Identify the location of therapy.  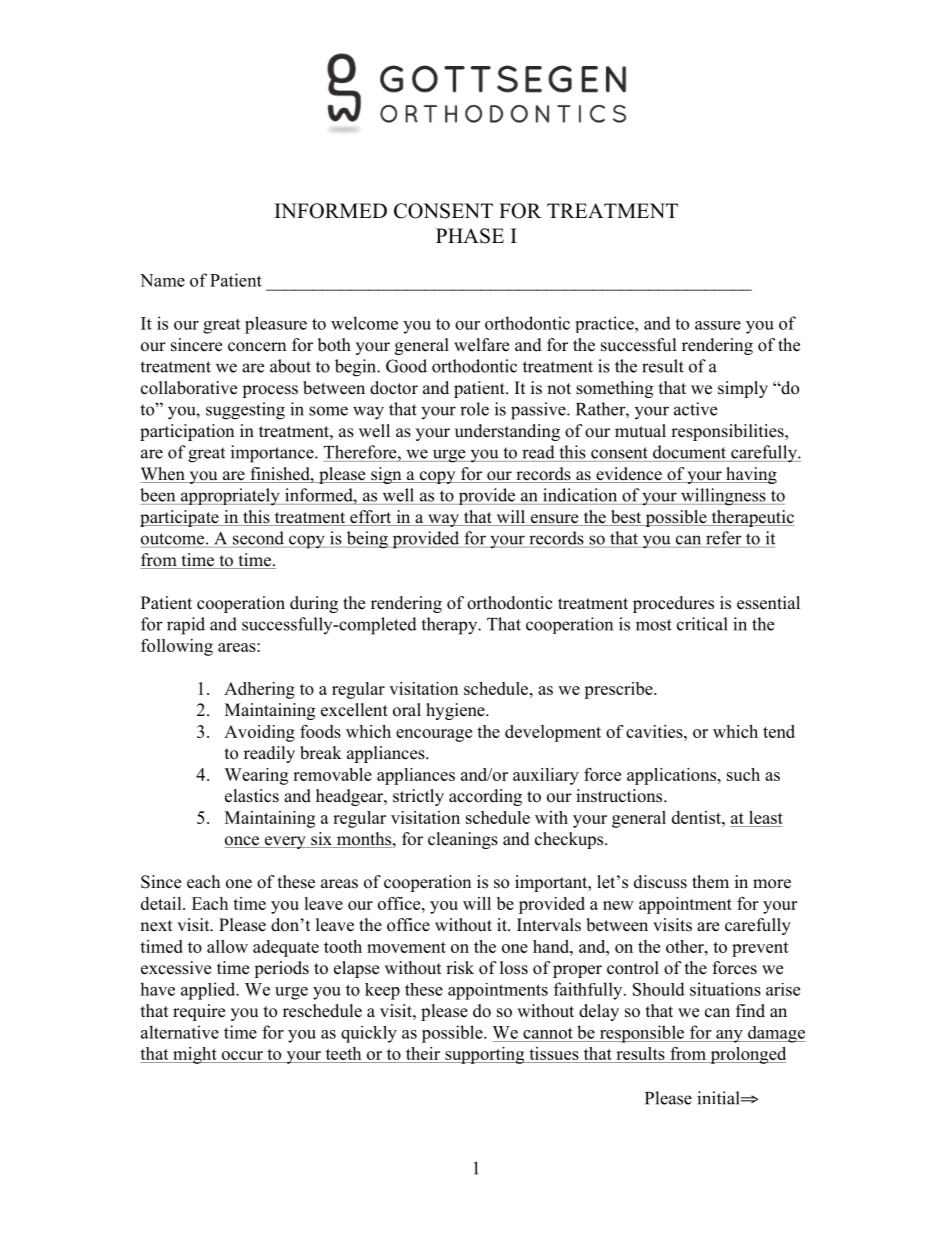
(450, 626).
